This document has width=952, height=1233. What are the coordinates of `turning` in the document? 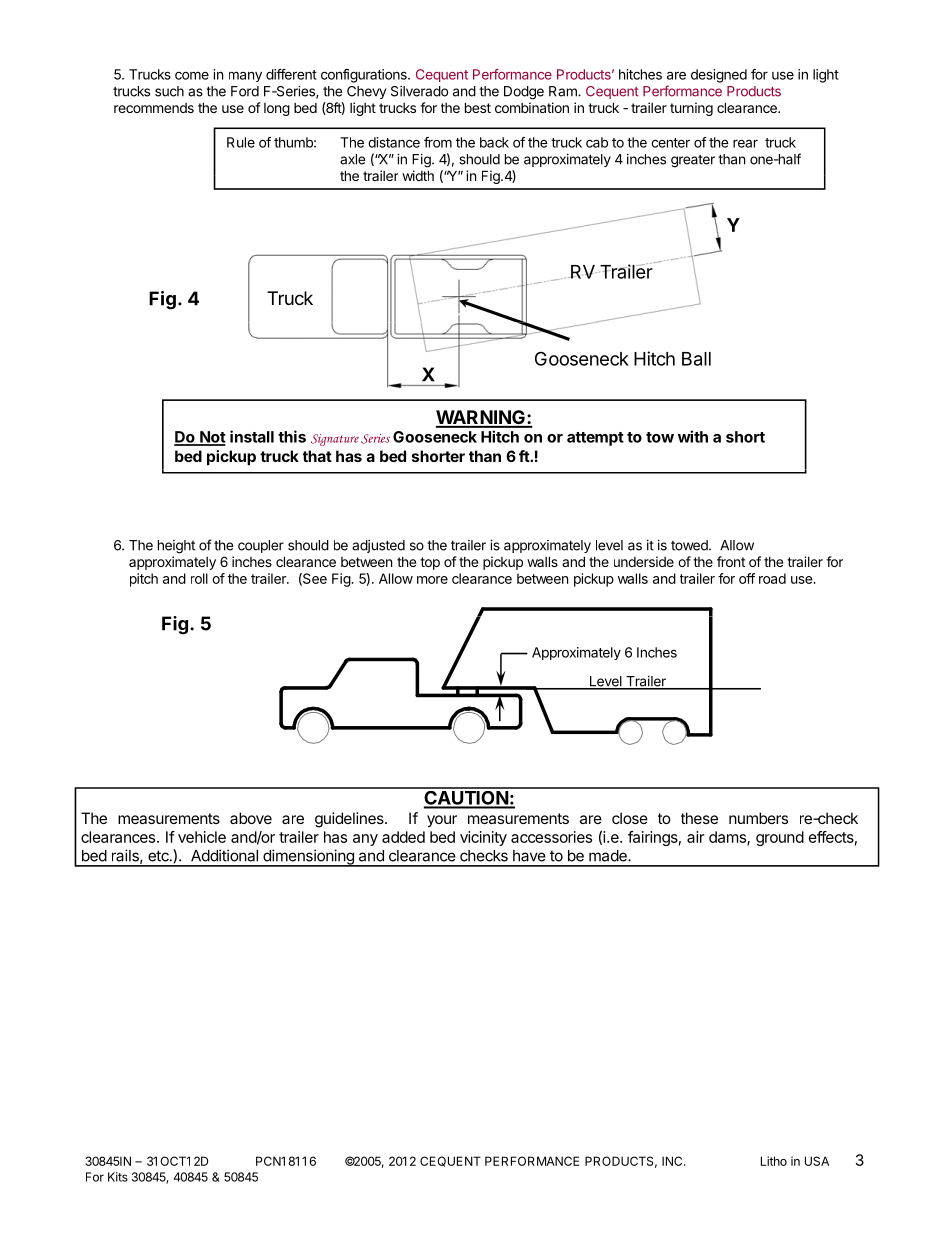 It's located at (691, 109).
